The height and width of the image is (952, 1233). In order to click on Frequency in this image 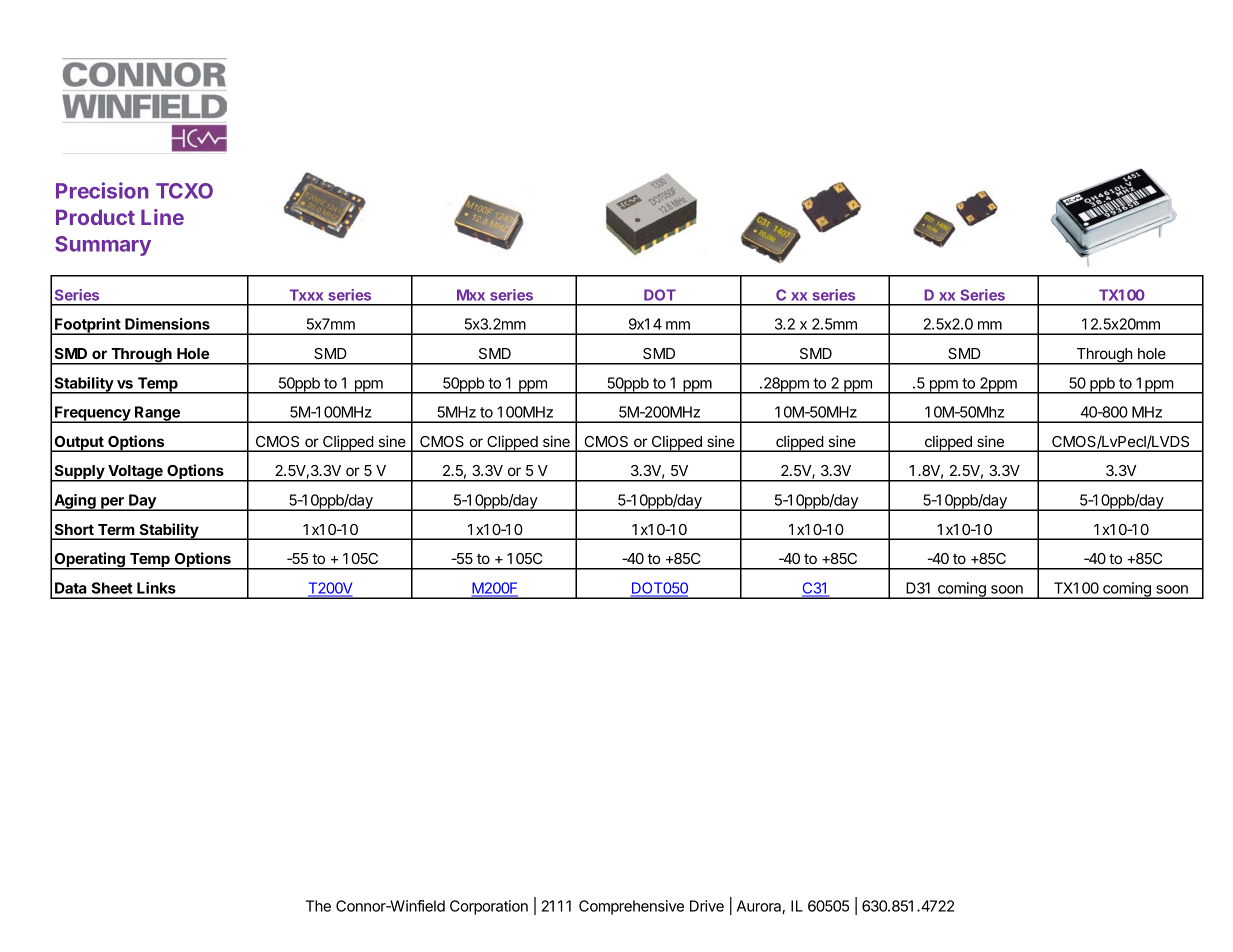, I will do `click(93, 414)`.
